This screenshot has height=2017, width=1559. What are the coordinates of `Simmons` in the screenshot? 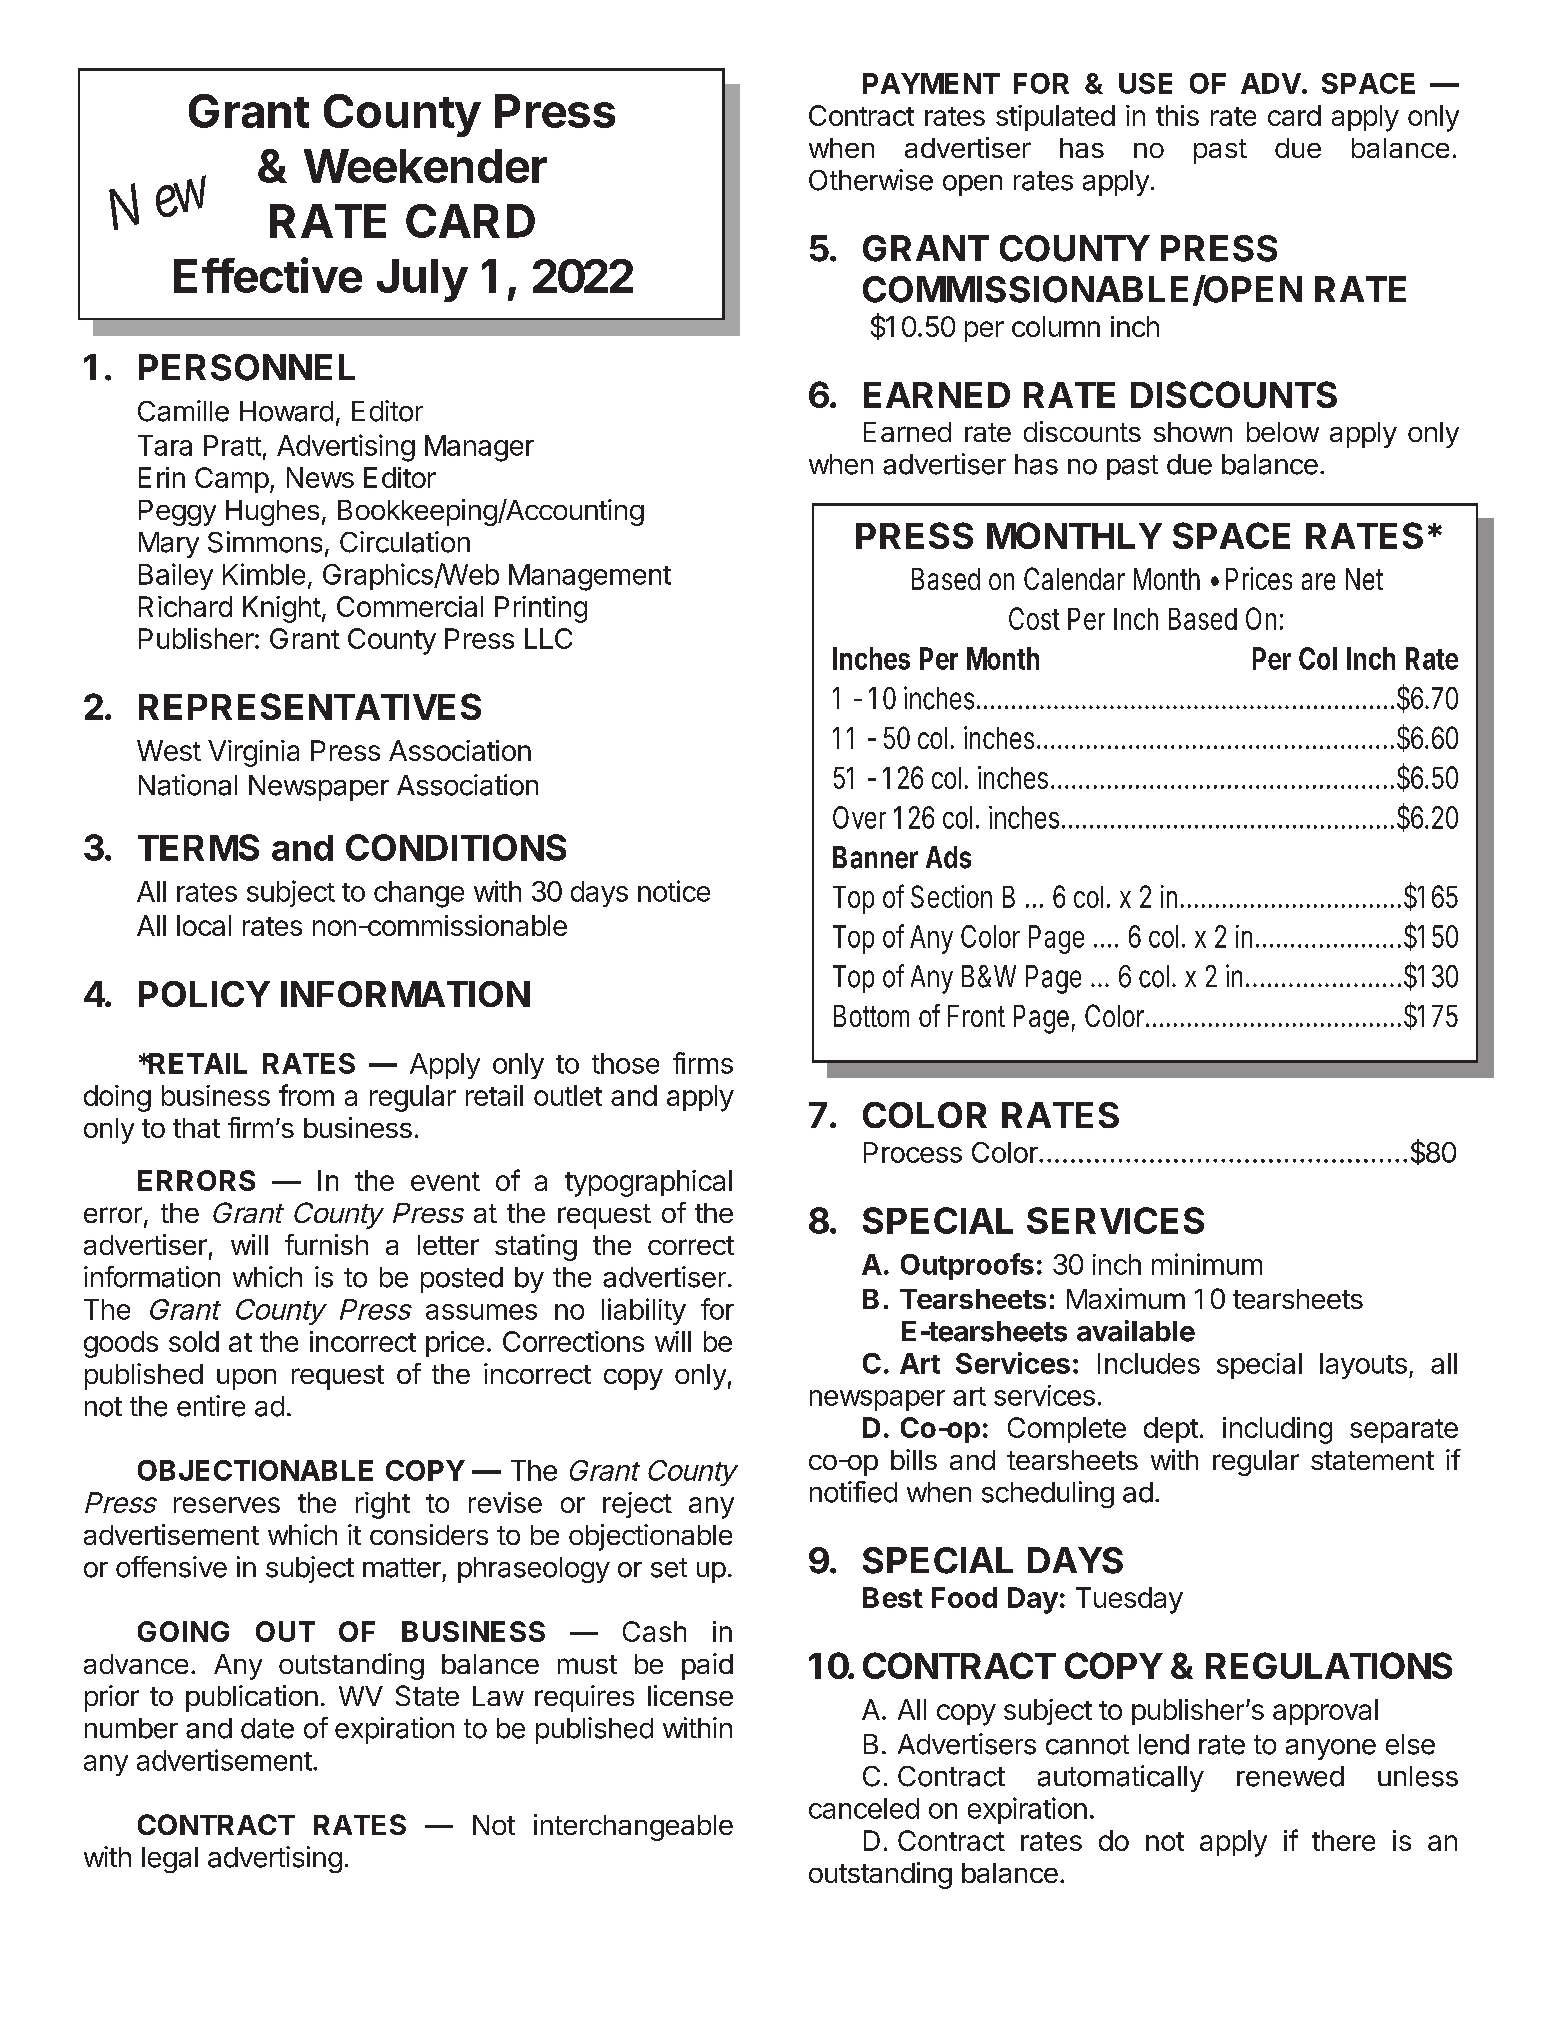 It's located at (265, 542).
